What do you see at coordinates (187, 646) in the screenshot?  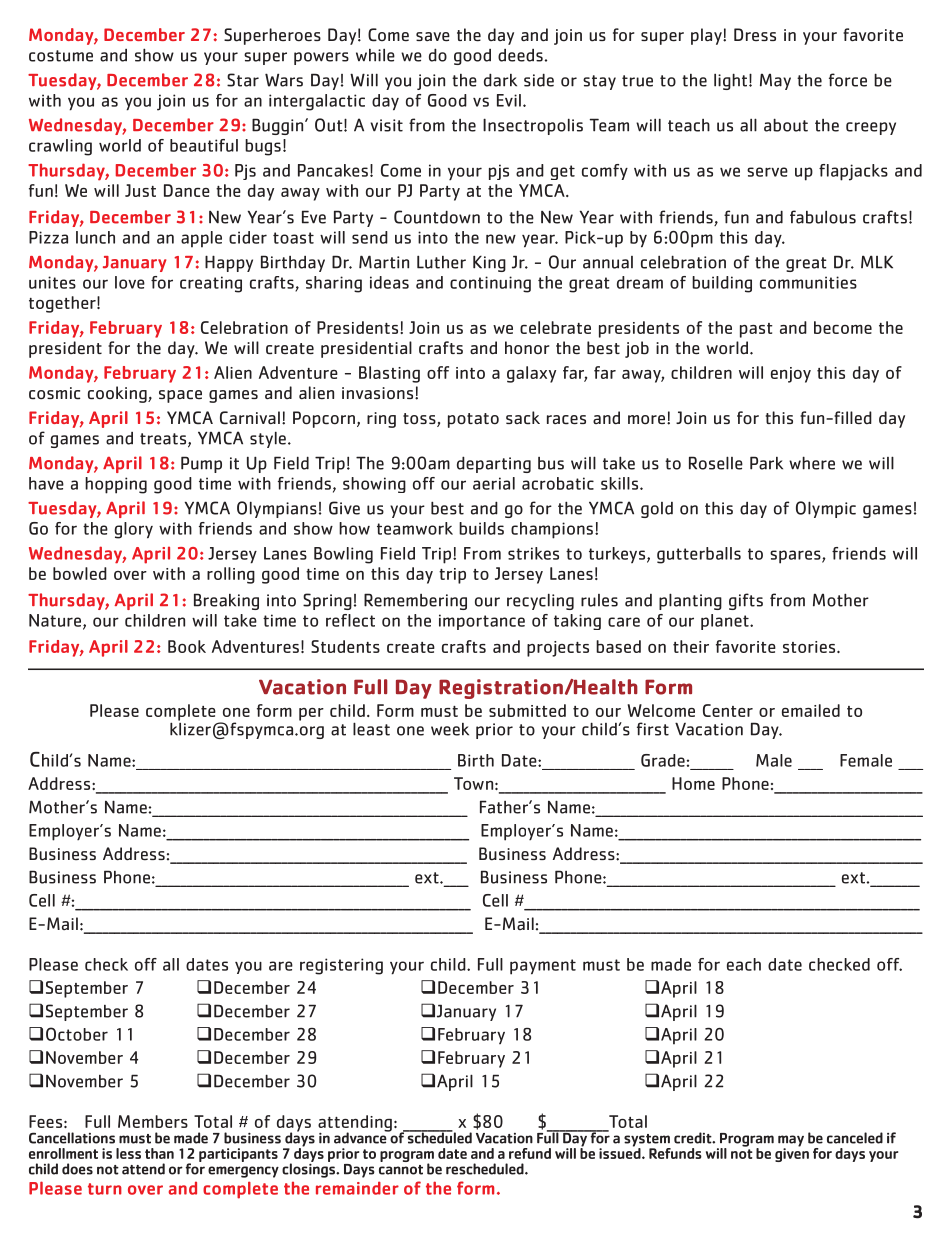 I see `Book` at bounding box center [187, 646].
